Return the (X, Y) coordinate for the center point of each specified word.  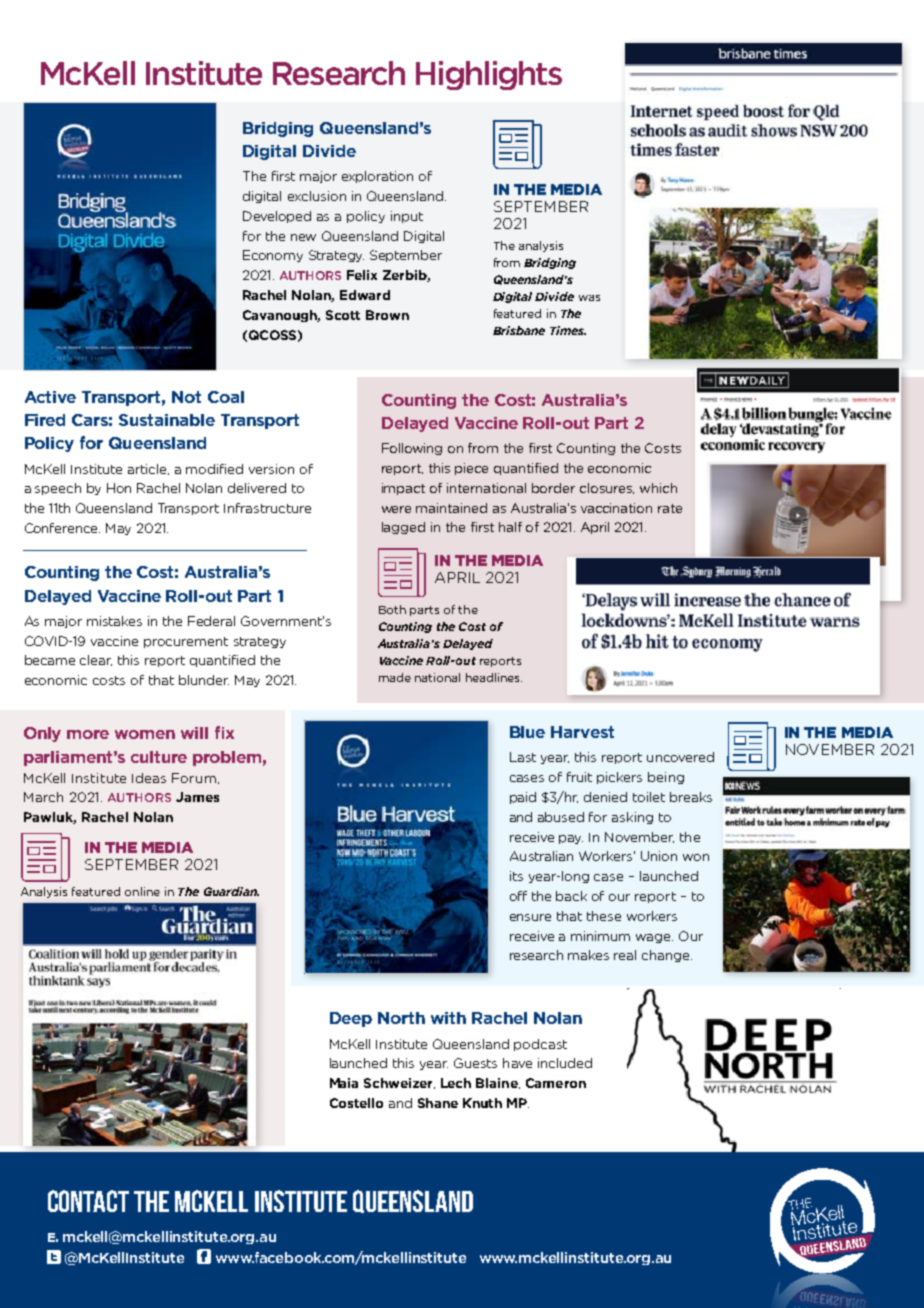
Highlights (489, 75)
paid (523, 798)
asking (632, 818)
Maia (344, 1083)
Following (412, 449)
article (148, 469)
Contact (88, 1201)
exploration (377, 177)
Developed (277, 217)
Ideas (149, 778)
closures (607, 488)
